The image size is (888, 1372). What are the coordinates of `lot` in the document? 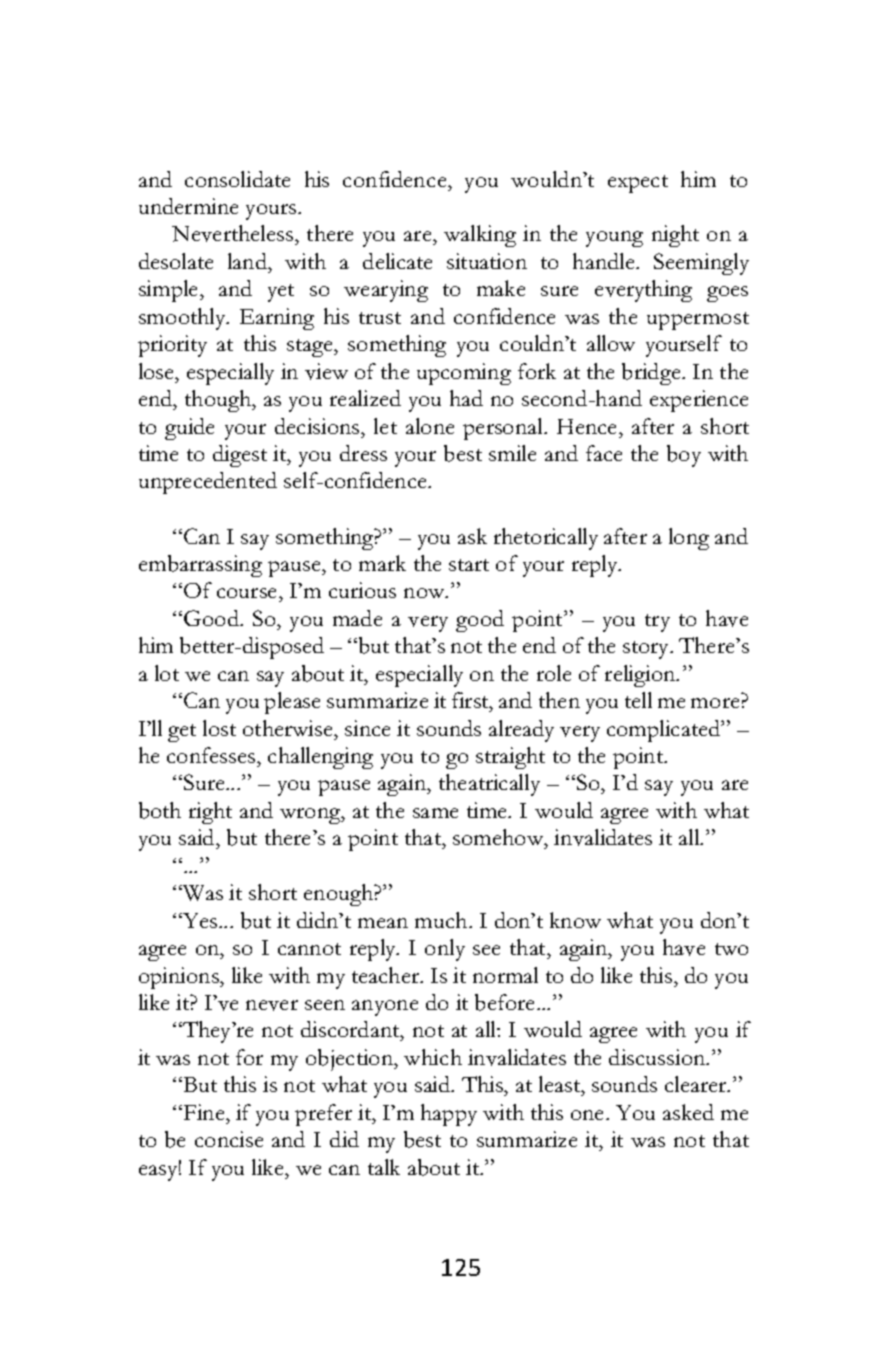 It's located at (167, 673).
